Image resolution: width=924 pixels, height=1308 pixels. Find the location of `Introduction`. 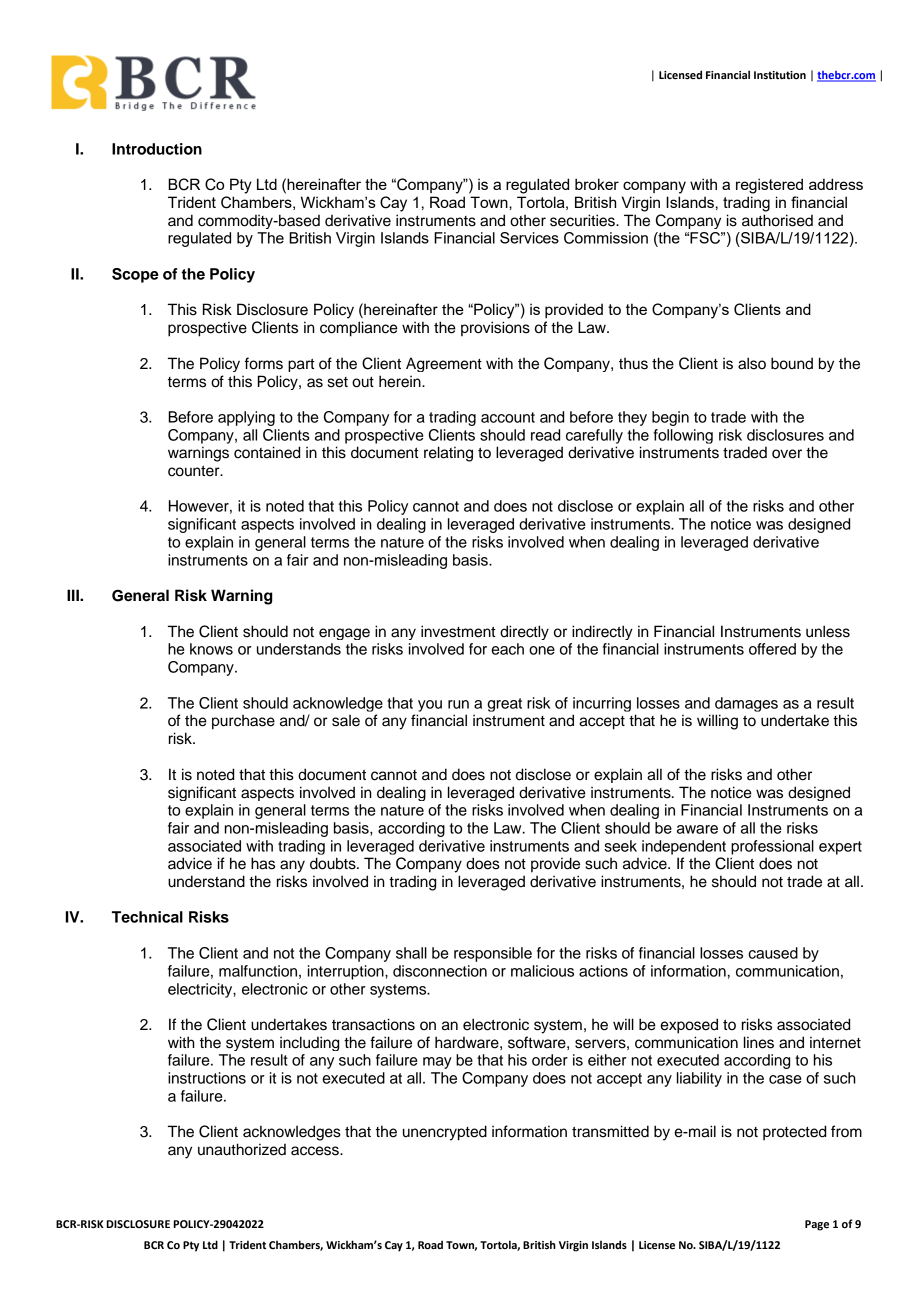

Introduction is located at coordinates (157, 149).
